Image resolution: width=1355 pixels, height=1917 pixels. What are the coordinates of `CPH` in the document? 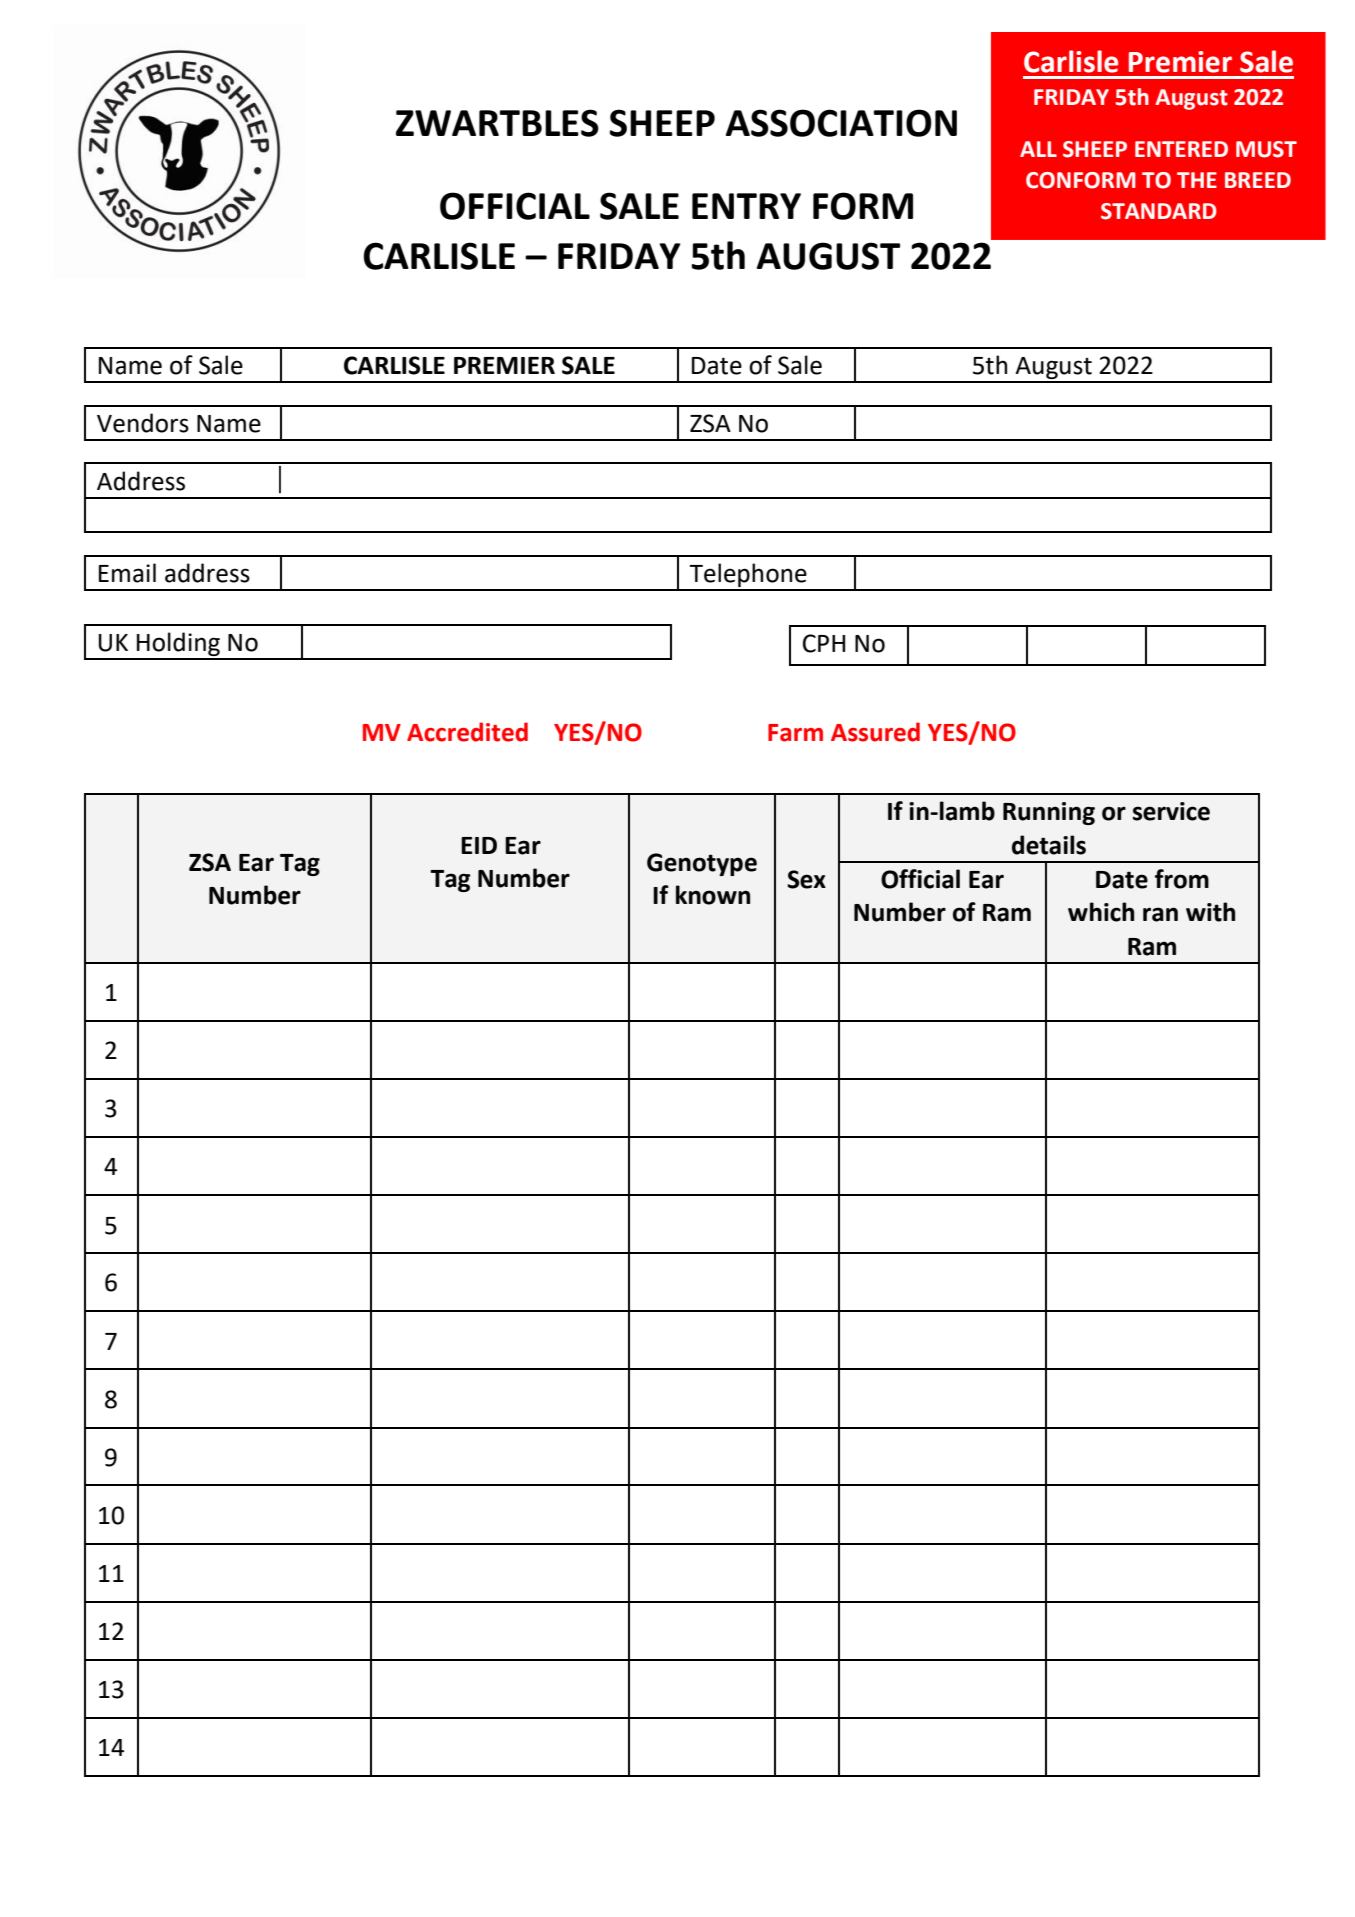 It's located at (824, 643).
